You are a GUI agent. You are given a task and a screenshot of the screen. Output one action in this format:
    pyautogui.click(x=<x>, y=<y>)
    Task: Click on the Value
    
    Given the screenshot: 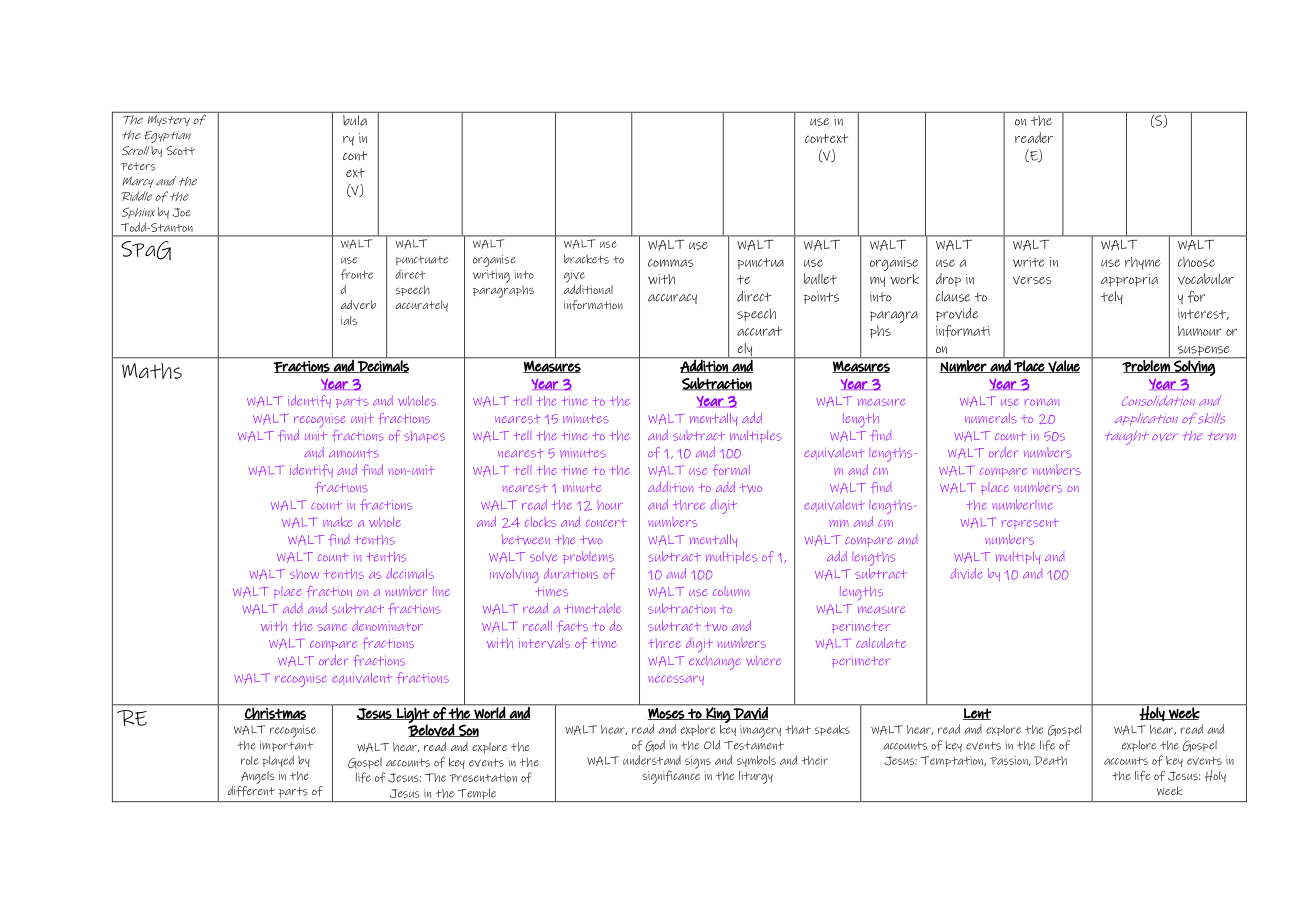 What is the action you would take?
    pyautogui.click(x=1064, y=365)
